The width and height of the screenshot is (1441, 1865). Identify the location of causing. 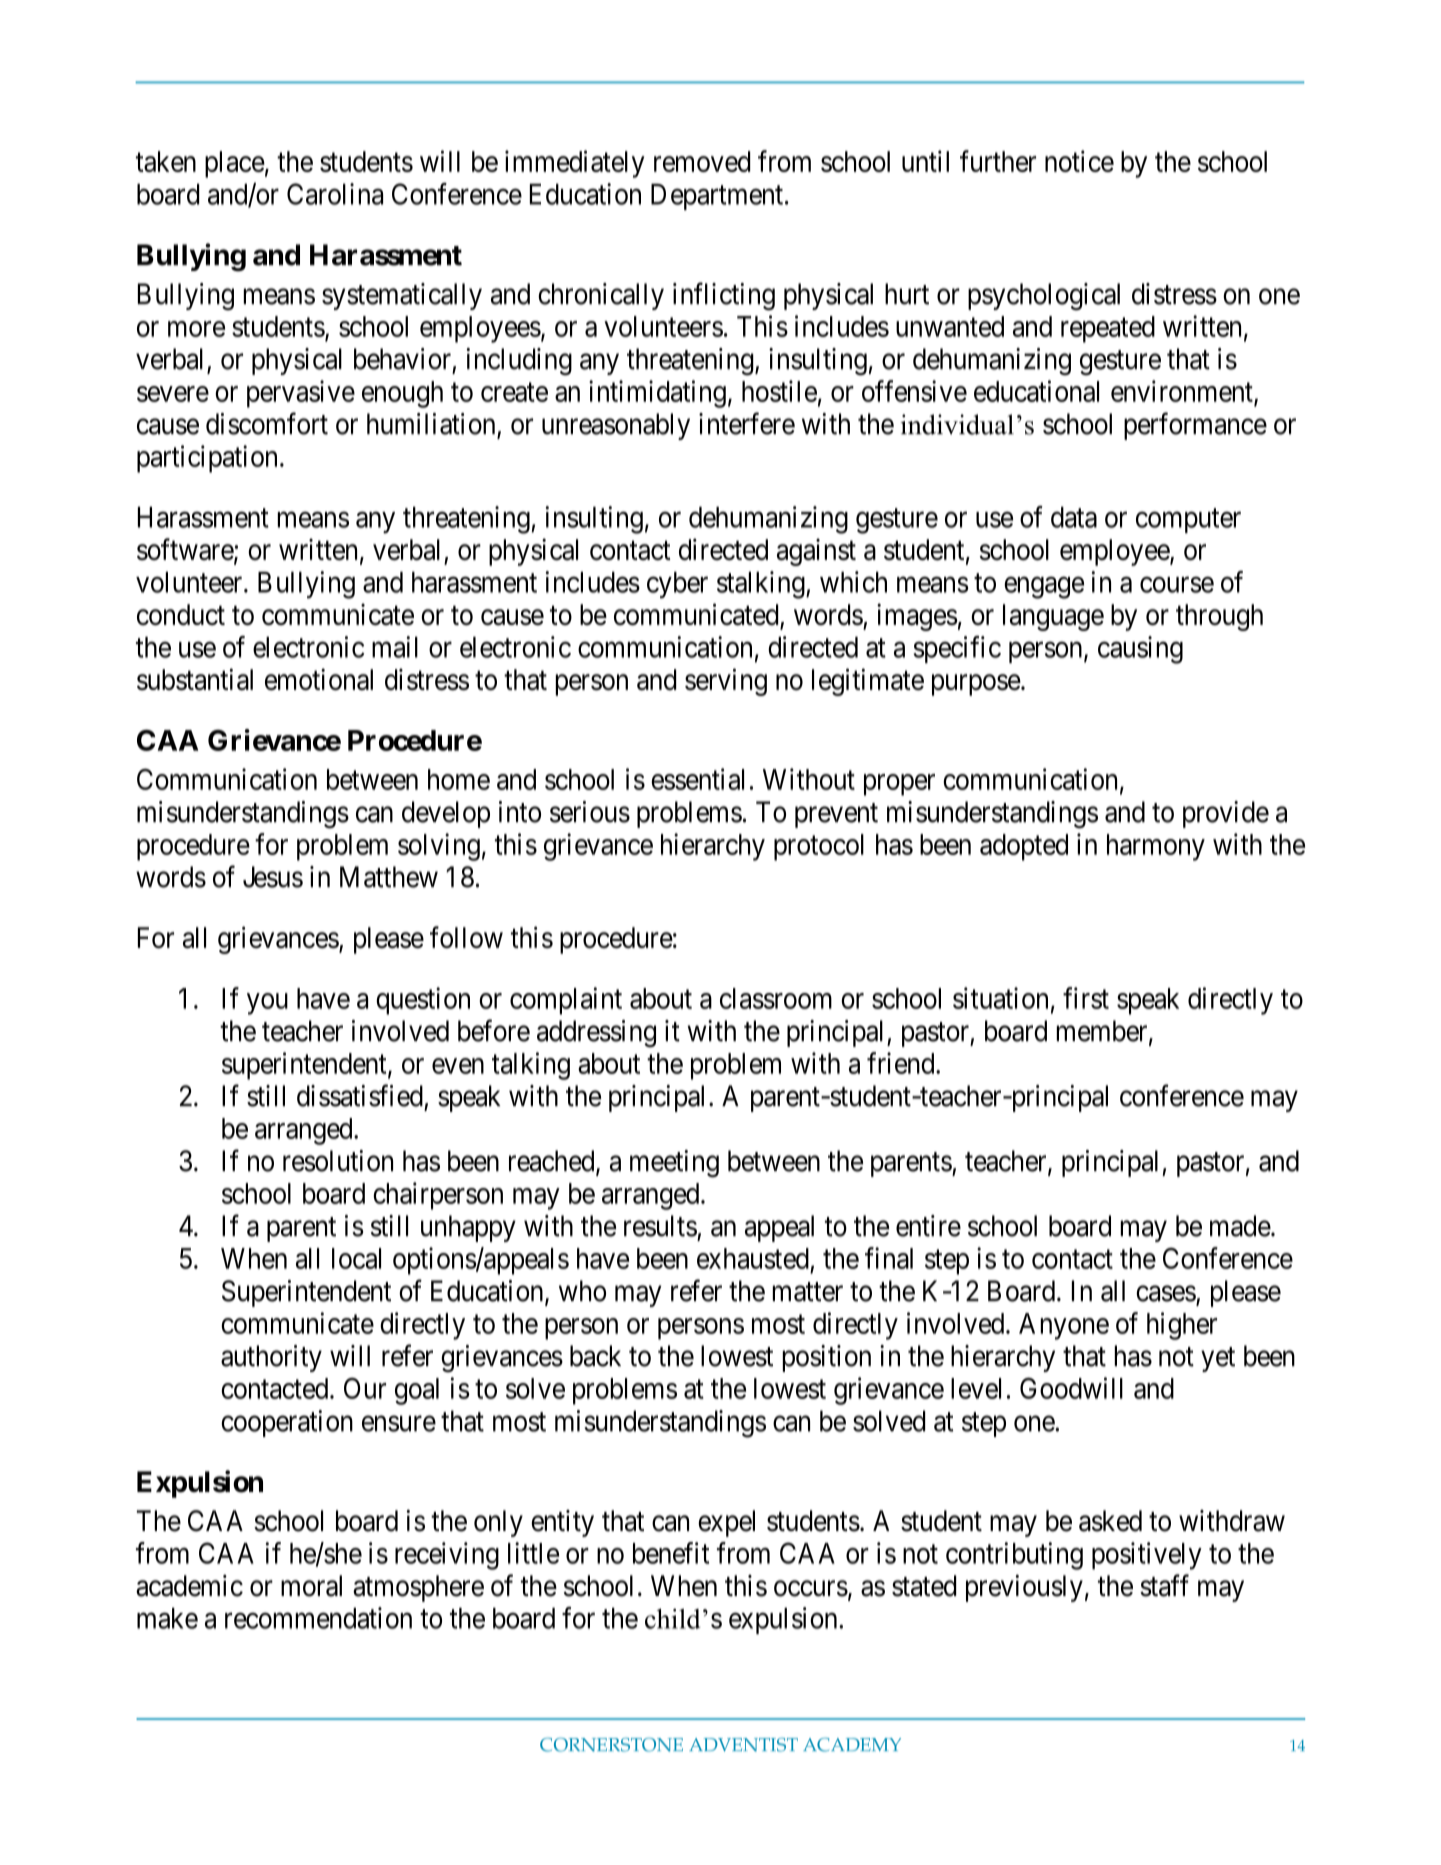
(1140, 650).
